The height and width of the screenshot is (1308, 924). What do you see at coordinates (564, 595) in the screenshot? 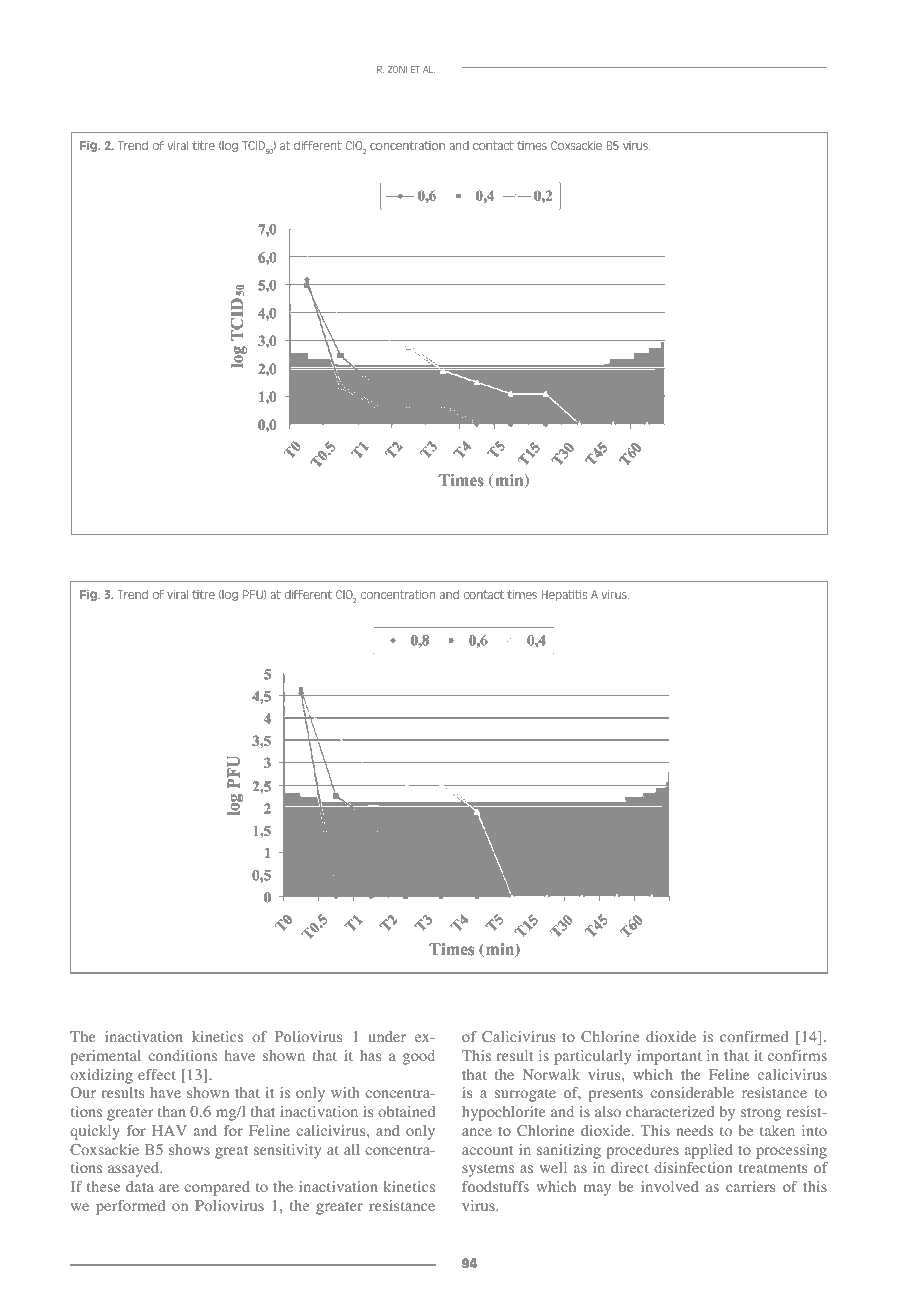
I see `Hepatitis` at bounding box center [564, 595].
